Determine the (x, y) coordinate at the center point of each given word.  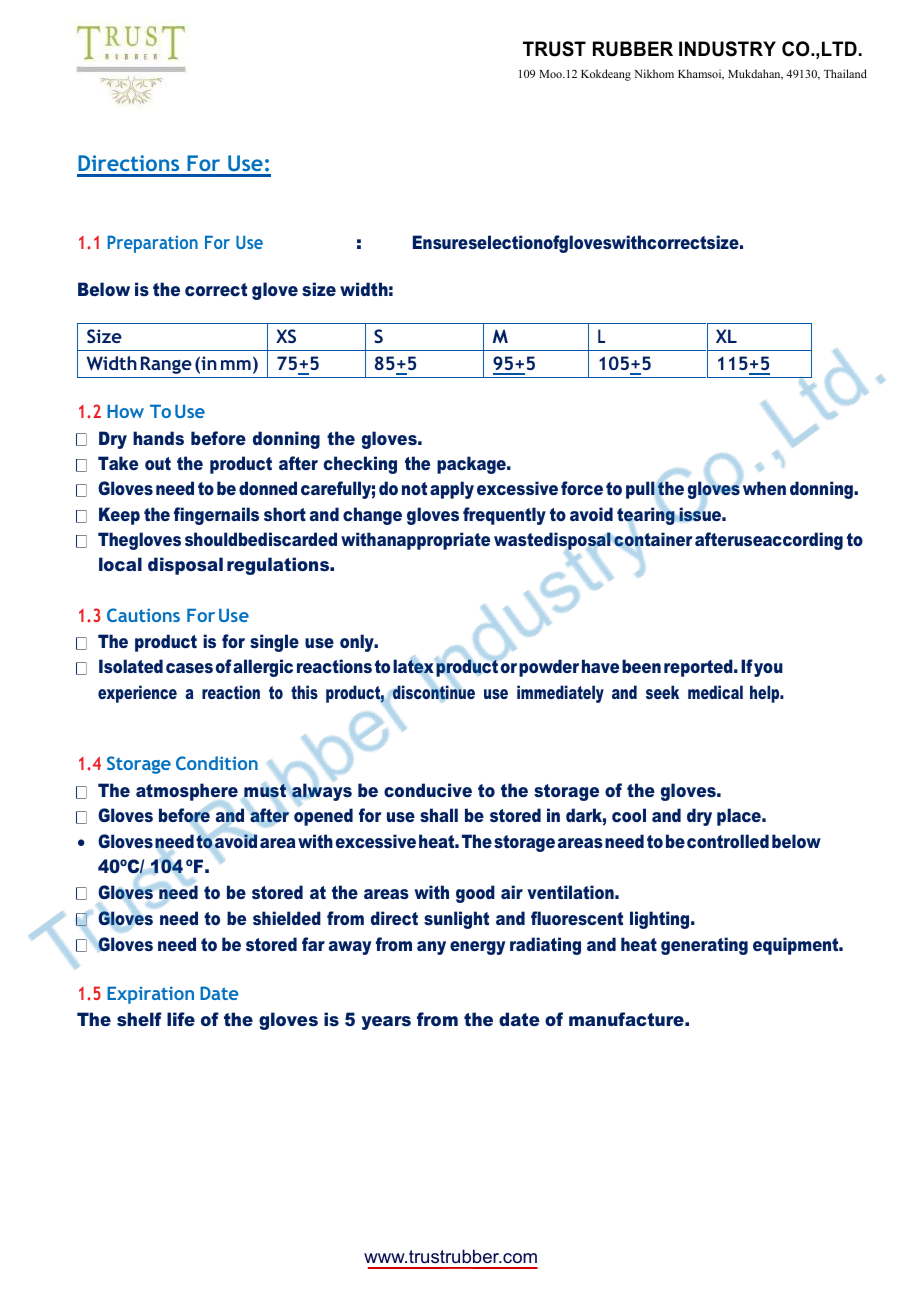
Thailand (845, 73)
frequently (504, 516)
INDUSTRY (727, 49)
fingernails (216, 516)
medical (715, 692)
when (764, 488)
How (125, 411)
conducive (428, 790)
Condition (217, 763)
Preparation (153, 244)
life (181, 1019)
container (653, 539)
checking (360, 465)
